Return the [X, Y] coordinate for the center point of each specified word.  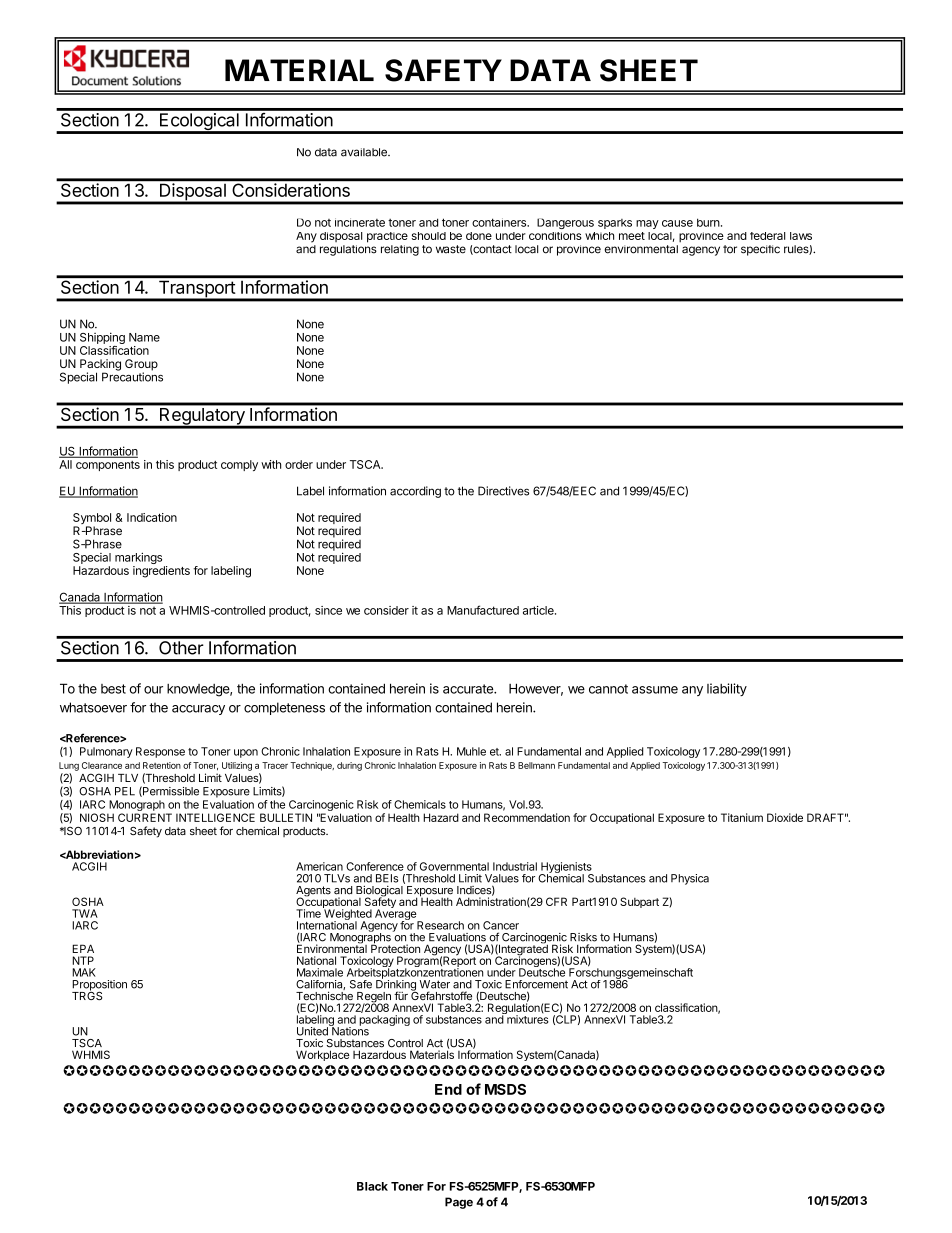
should [429, 236]
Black [372, 1186]
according [415, 492]
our [153, 690]
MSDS [505, 1089]
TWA [85, 913]
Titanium [742, 817]
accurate [469, 689]
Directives [503, 491]
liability [727, 689]
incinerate [360, 222]
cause [677, 223]
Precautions [132, 376]
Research [440, 925]
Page [459, 1203]
